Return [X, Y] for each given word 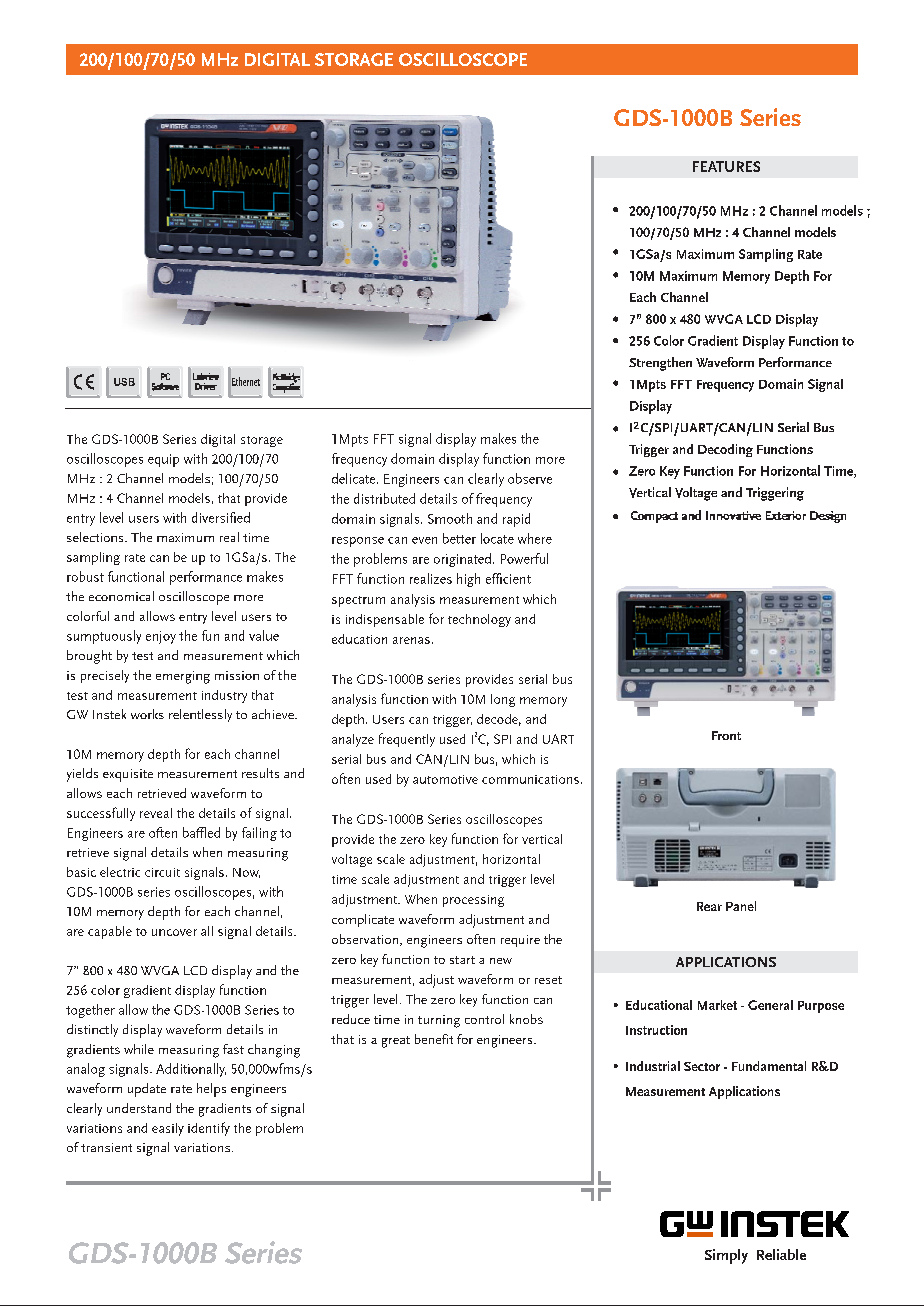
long [503, 700]
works [147, 714]
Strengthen [660, 364]
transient [106, 1147]
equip [163, 460]
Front [726, 735]
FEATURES [726, 166]
